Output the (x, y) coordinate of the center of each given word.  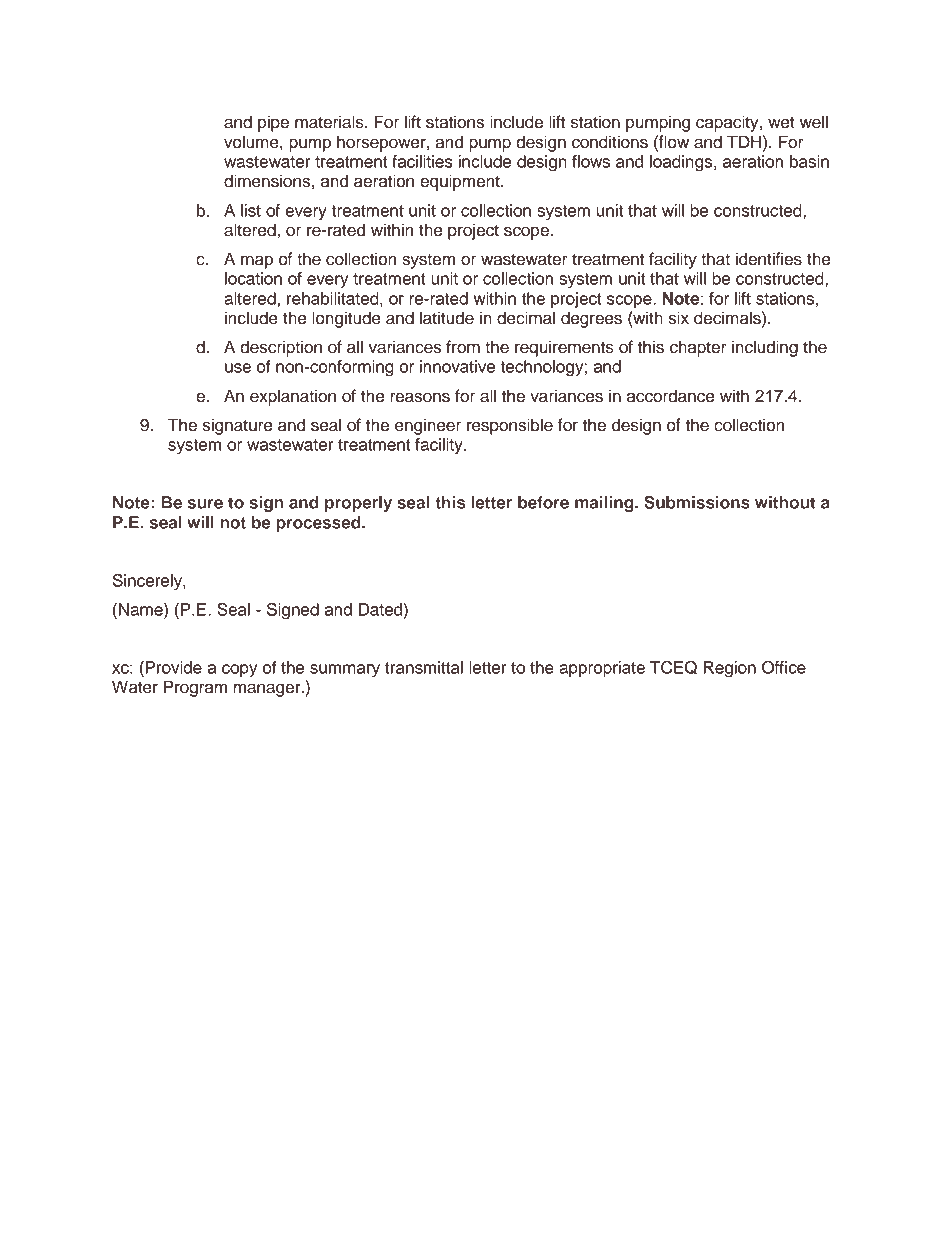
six (679, 318)
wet (781, 122)
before (543, 502)
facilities (422, 161)
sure (205, 504)
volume (252, 142)
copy (239, 670)
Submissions (697, 502)
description (281, 348)
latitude (447, 318)
